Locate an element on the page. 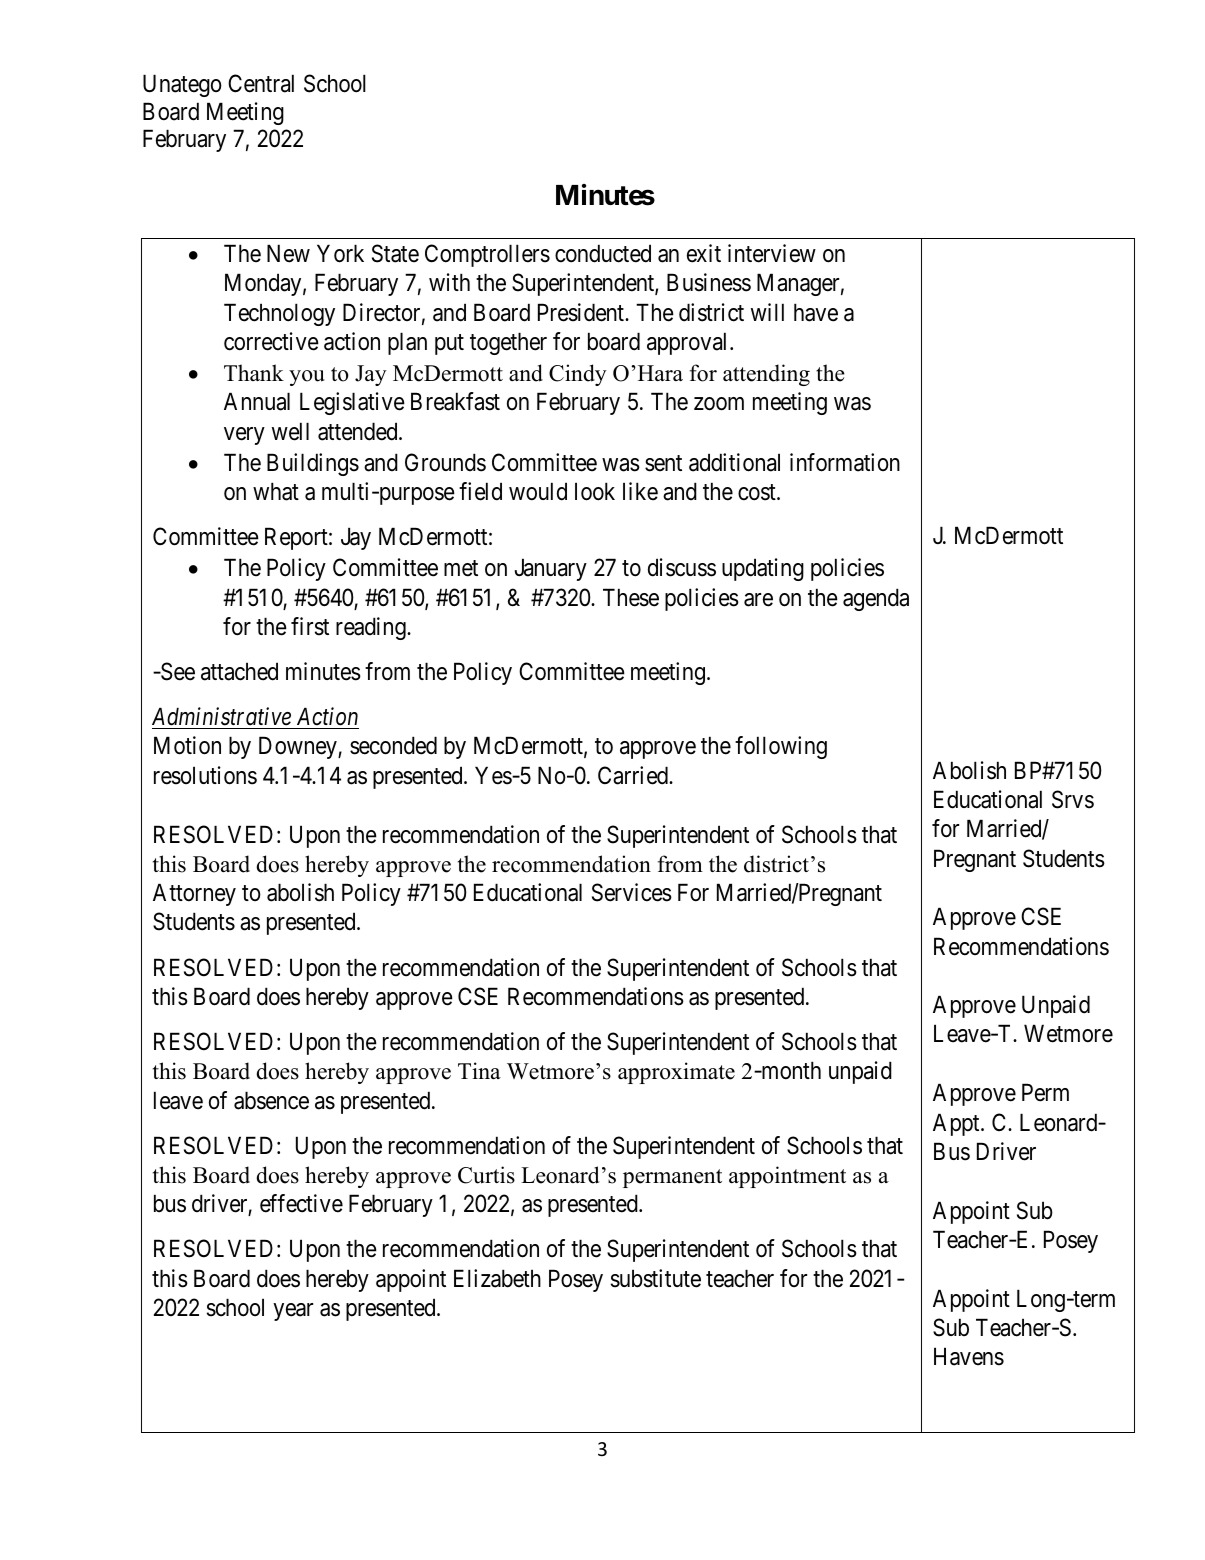 The height and width of the page is (1560, 1205). information is located at coordinates (845, 462).
